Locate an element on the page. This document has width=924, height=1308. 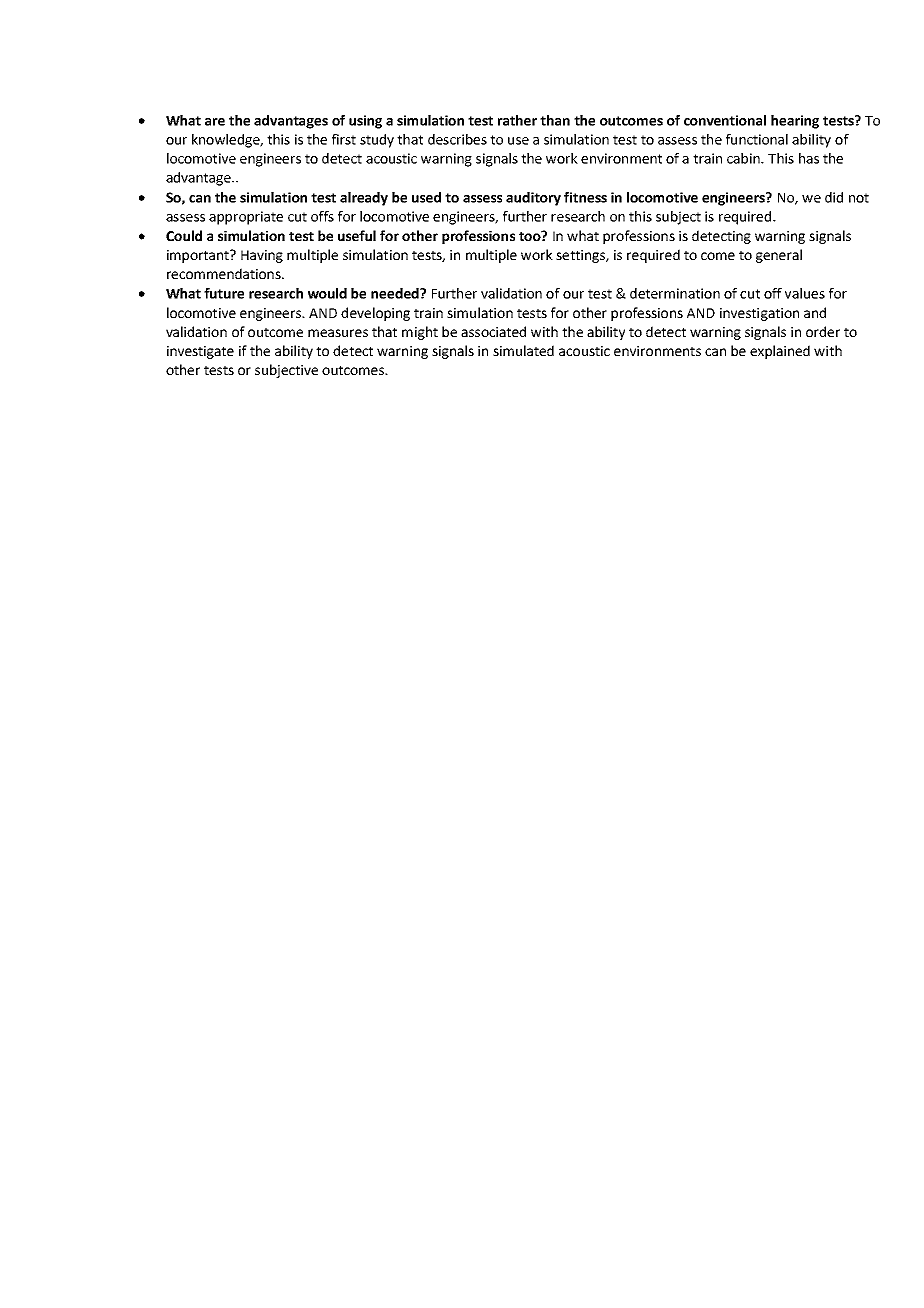
Could is located at coordinates (184, 235).
